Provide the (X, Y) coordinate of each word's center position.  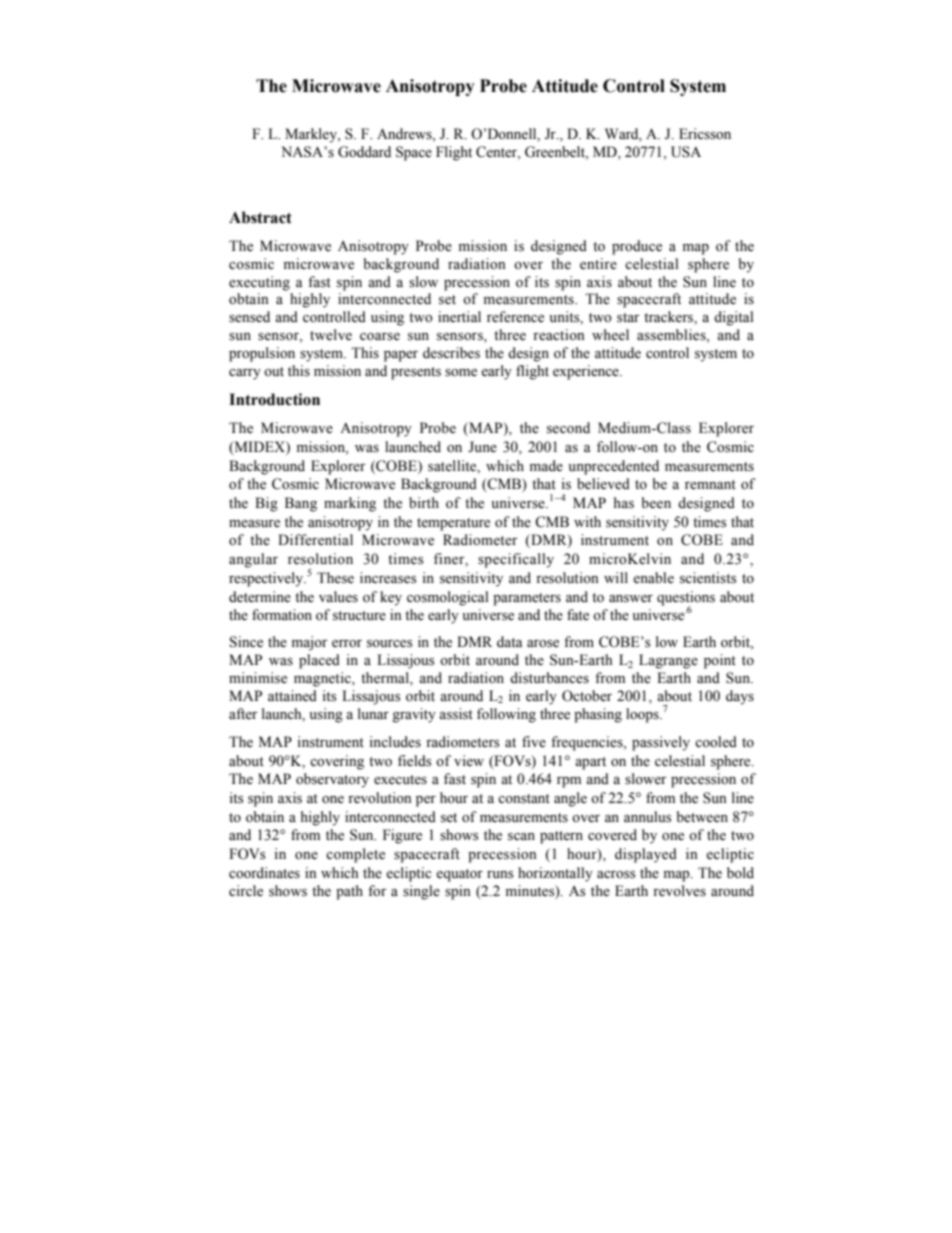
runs (500, 875)
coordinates (264, 873)
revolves (679, 891)
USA (686, 152)
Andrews (405, 134)
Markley (312, 135)
